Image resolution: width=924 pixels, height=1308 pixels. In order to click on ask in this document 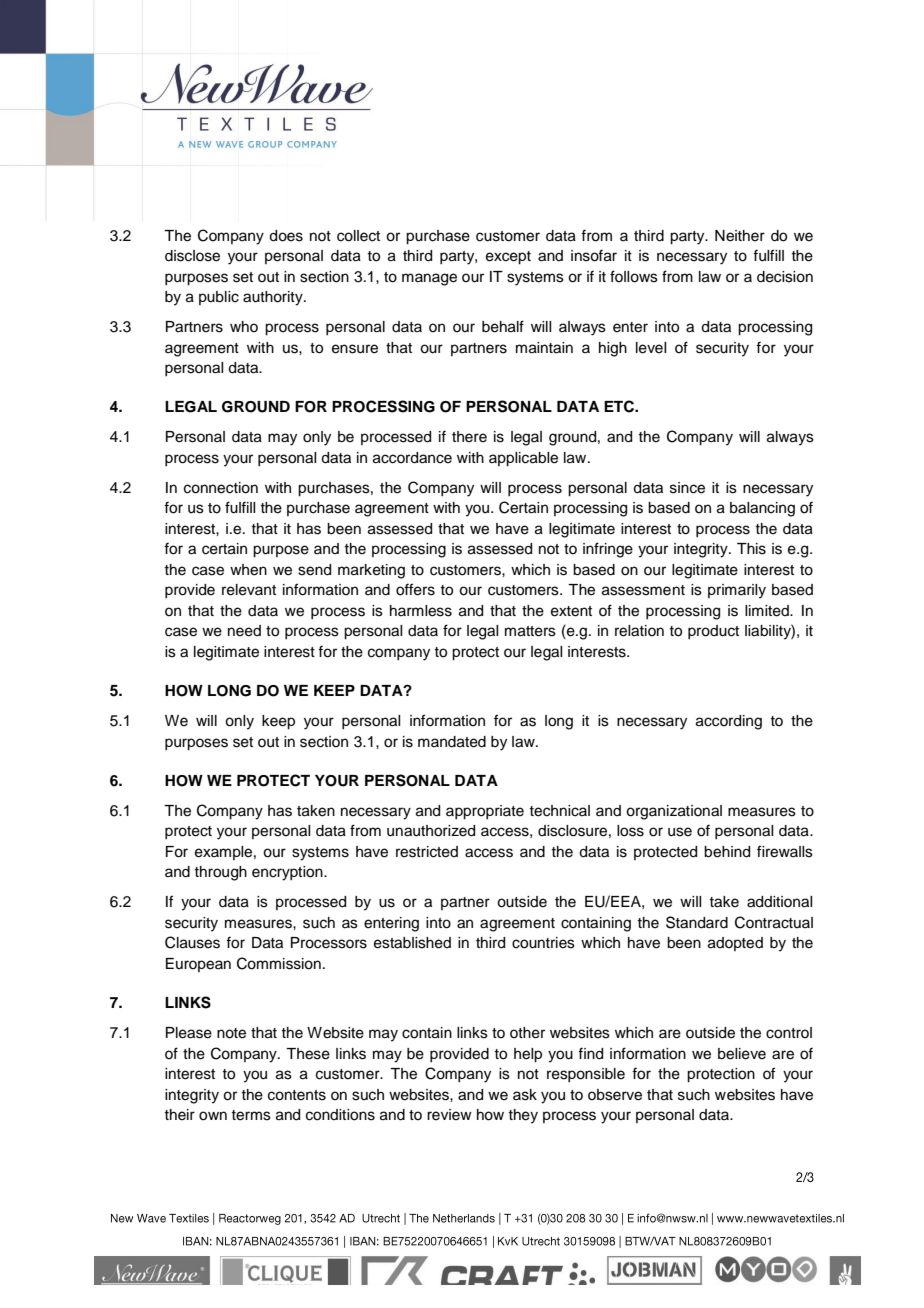, I will do `click(525, 1095)`.
